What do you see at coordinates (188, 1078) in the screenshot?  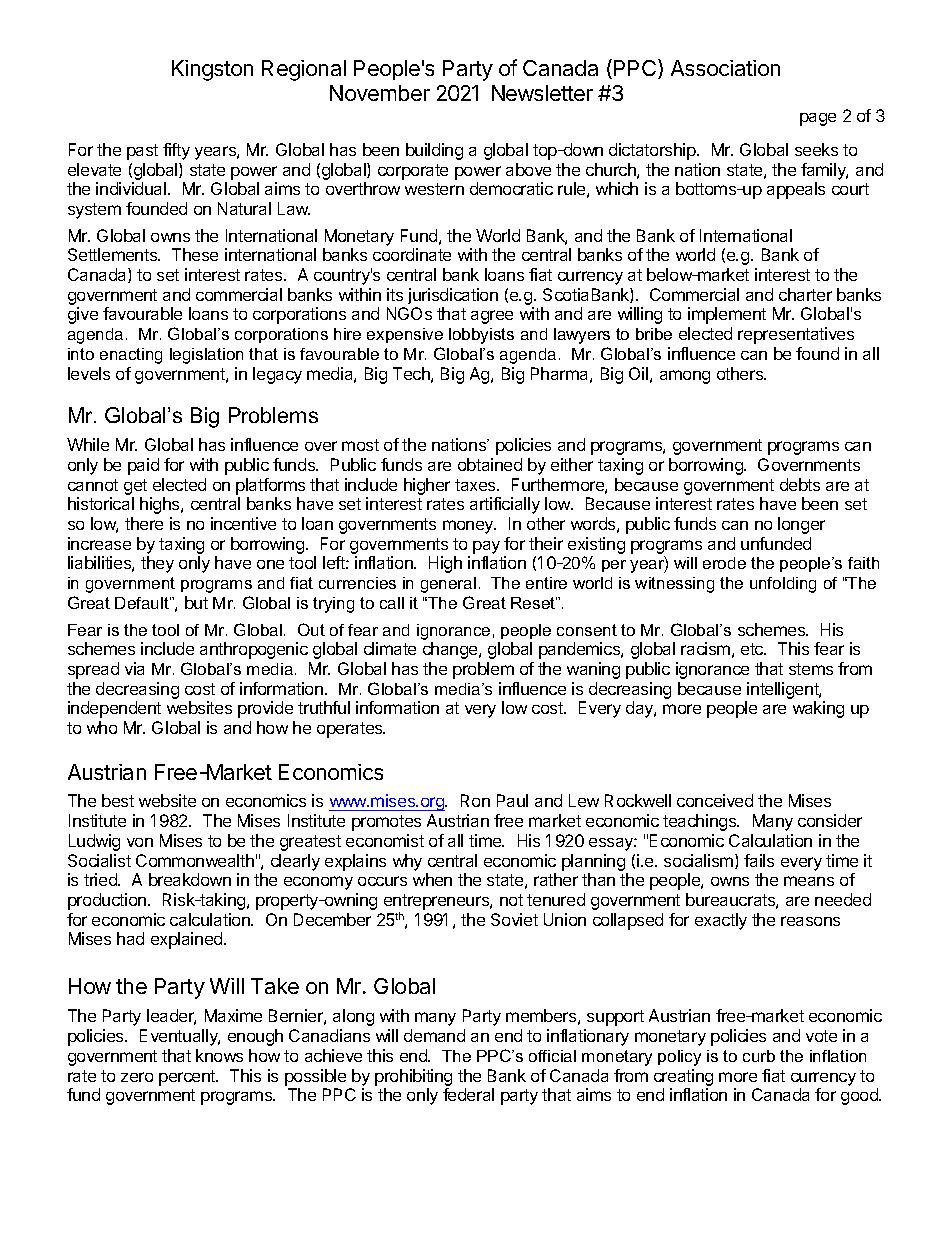 I see `percent` at bounding box center [188, 1078].
